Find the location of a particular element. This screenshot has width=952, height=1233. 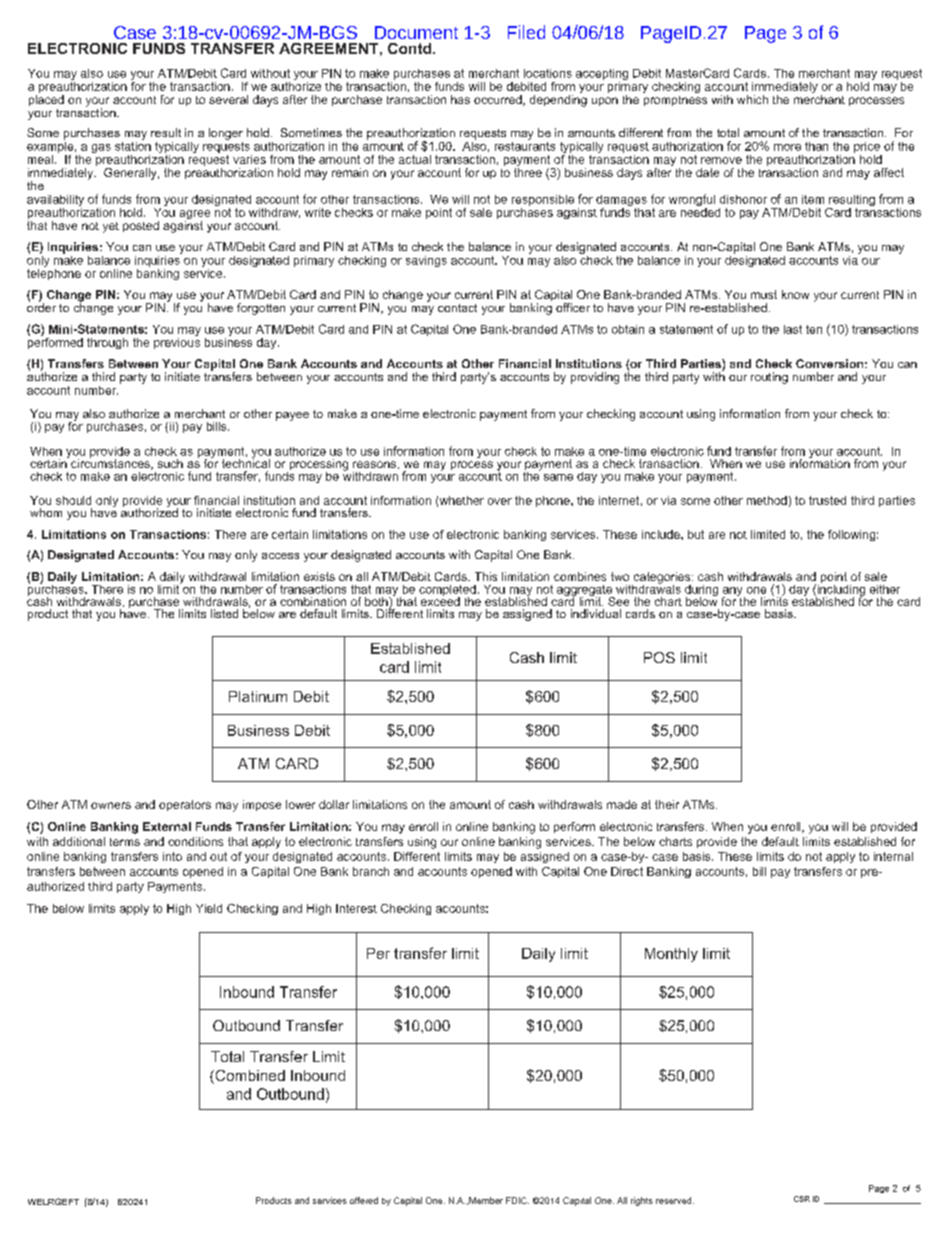

over is located at coordinates (500, 501).
